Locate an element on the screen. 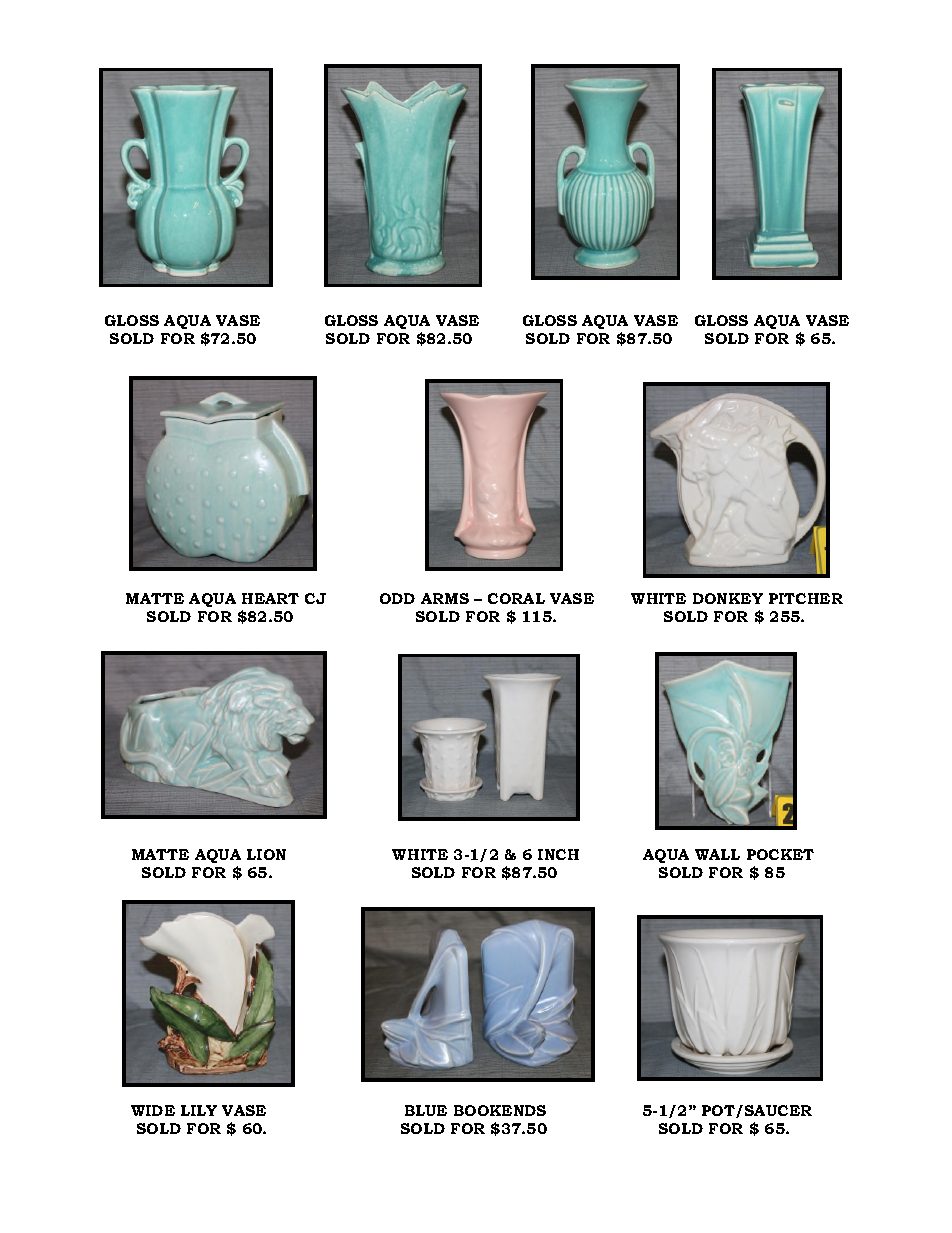 This screenshot has height=1233, width=952. PITCHER is located at coordinates (806, 598).
